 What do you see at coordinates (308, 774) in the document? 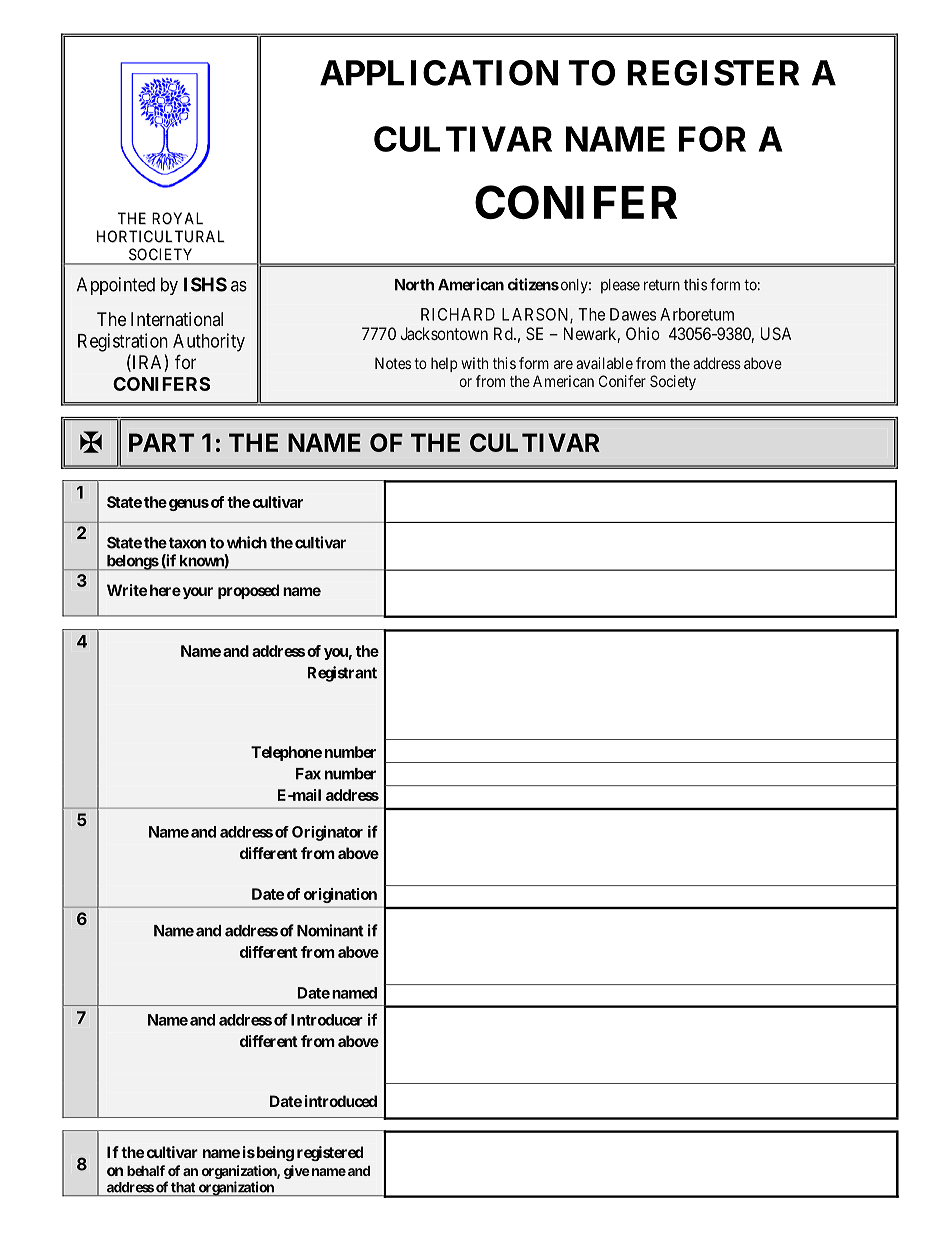
I see `Fax` at bounding box center [308, 774].
